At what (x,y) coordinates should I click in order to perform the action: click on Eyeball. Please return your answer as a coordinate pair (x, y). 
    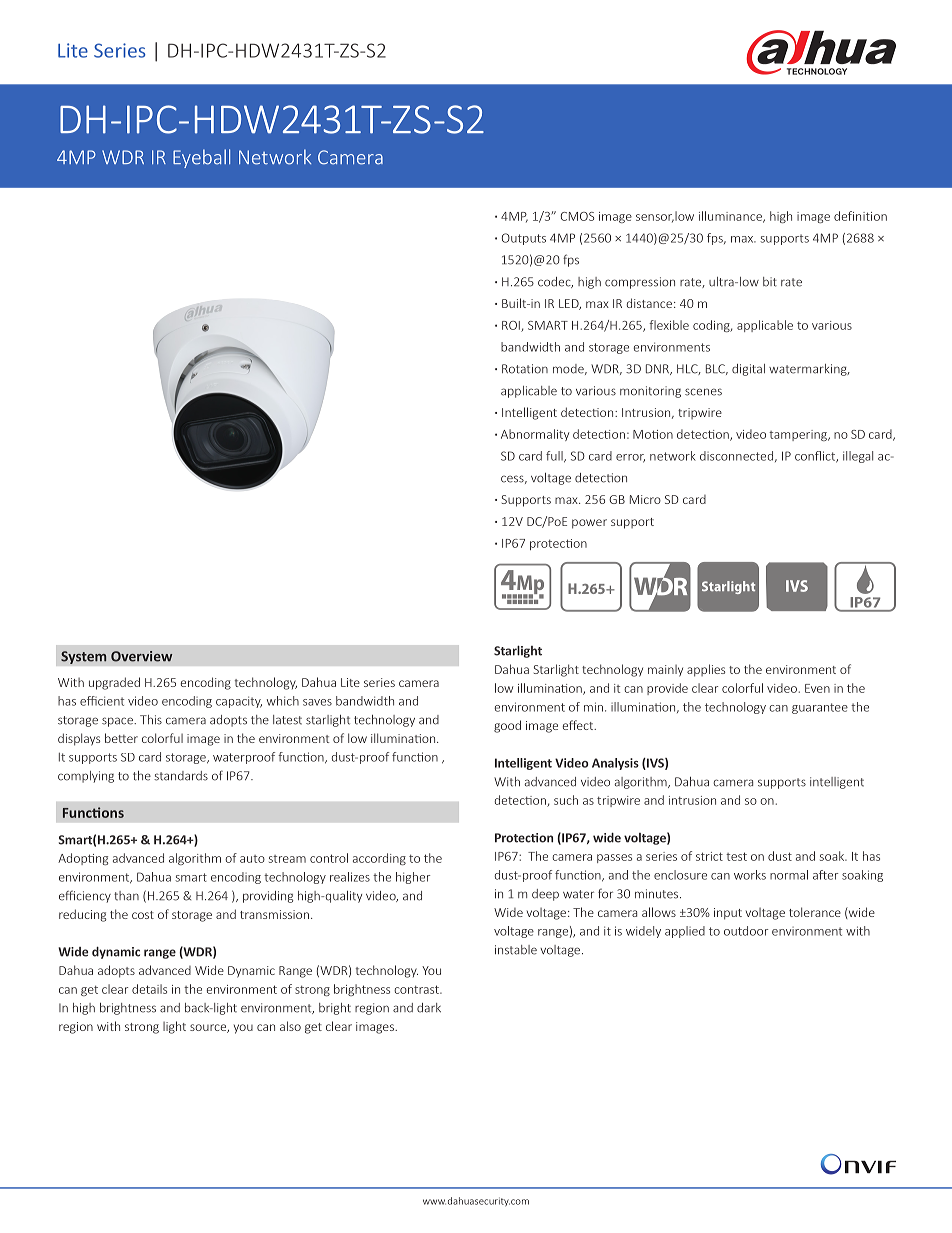
    Looking at the image, I should click on (201, 158).
